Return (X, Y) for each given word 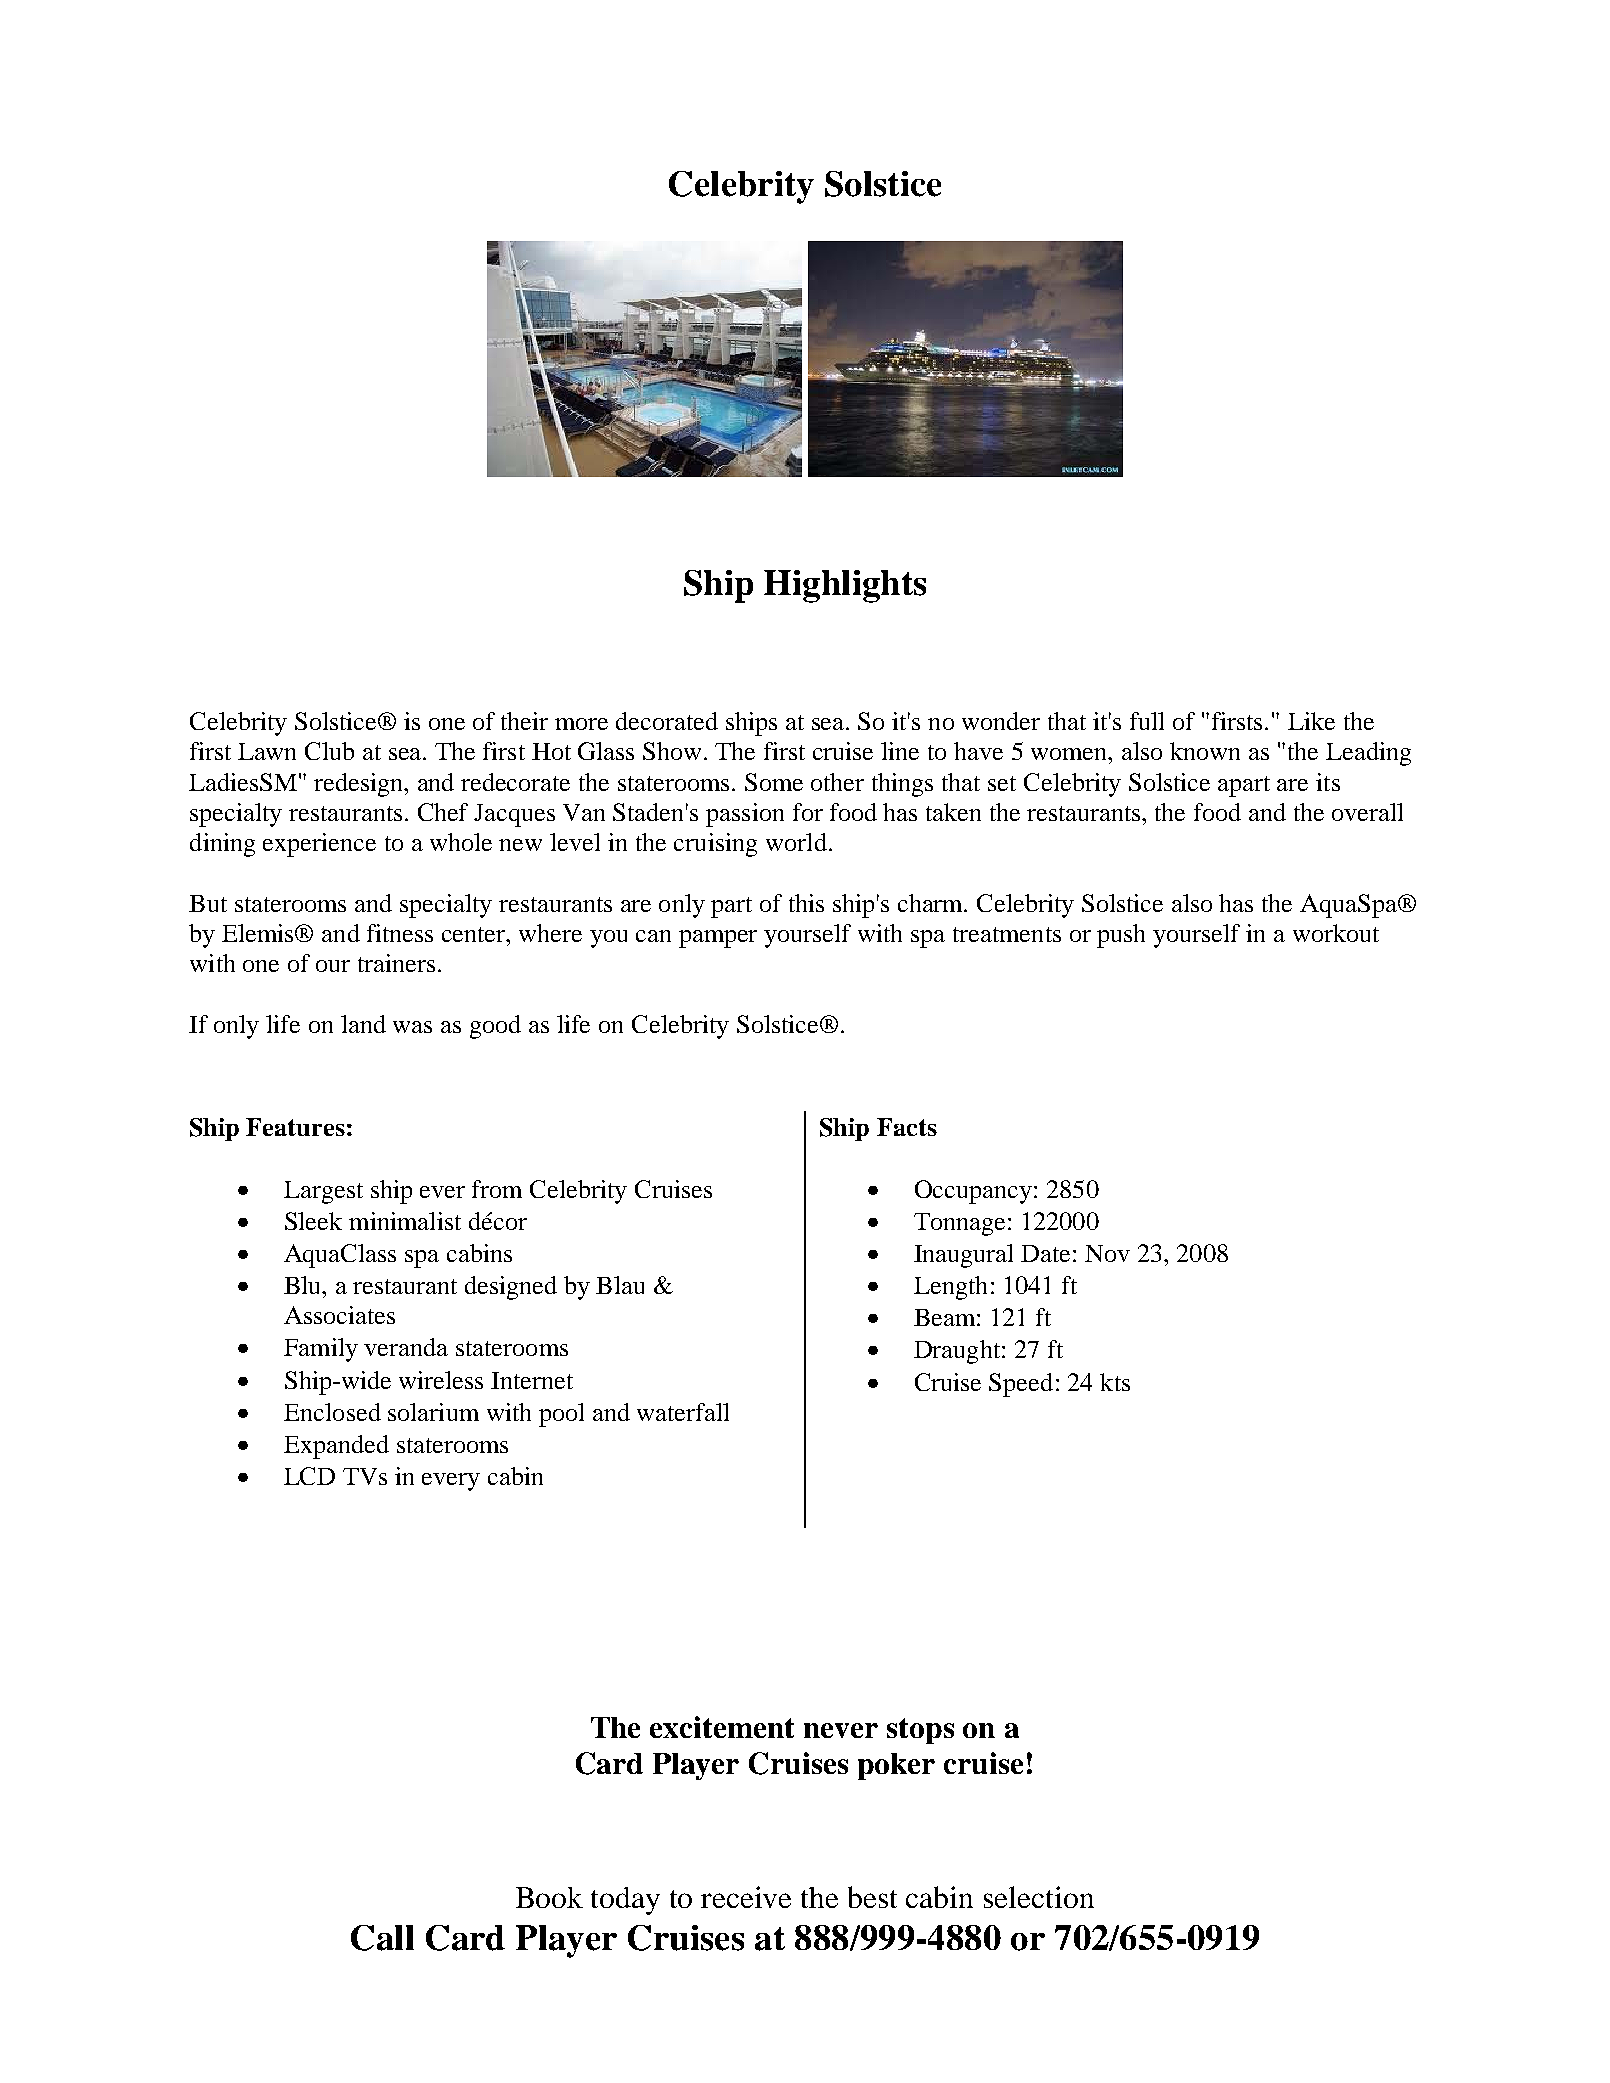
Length (950, 1288)
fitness (400, 933)
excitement (722, 1727)
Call (382, 1938)
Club (329, 751)
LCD (309, 1476)
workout (1336, 933)
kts (1115, 1382)
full (1147, 721)
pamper (718, 939)
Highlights (845, 586)
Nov (1107, 1253)
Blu (304, 1285)
